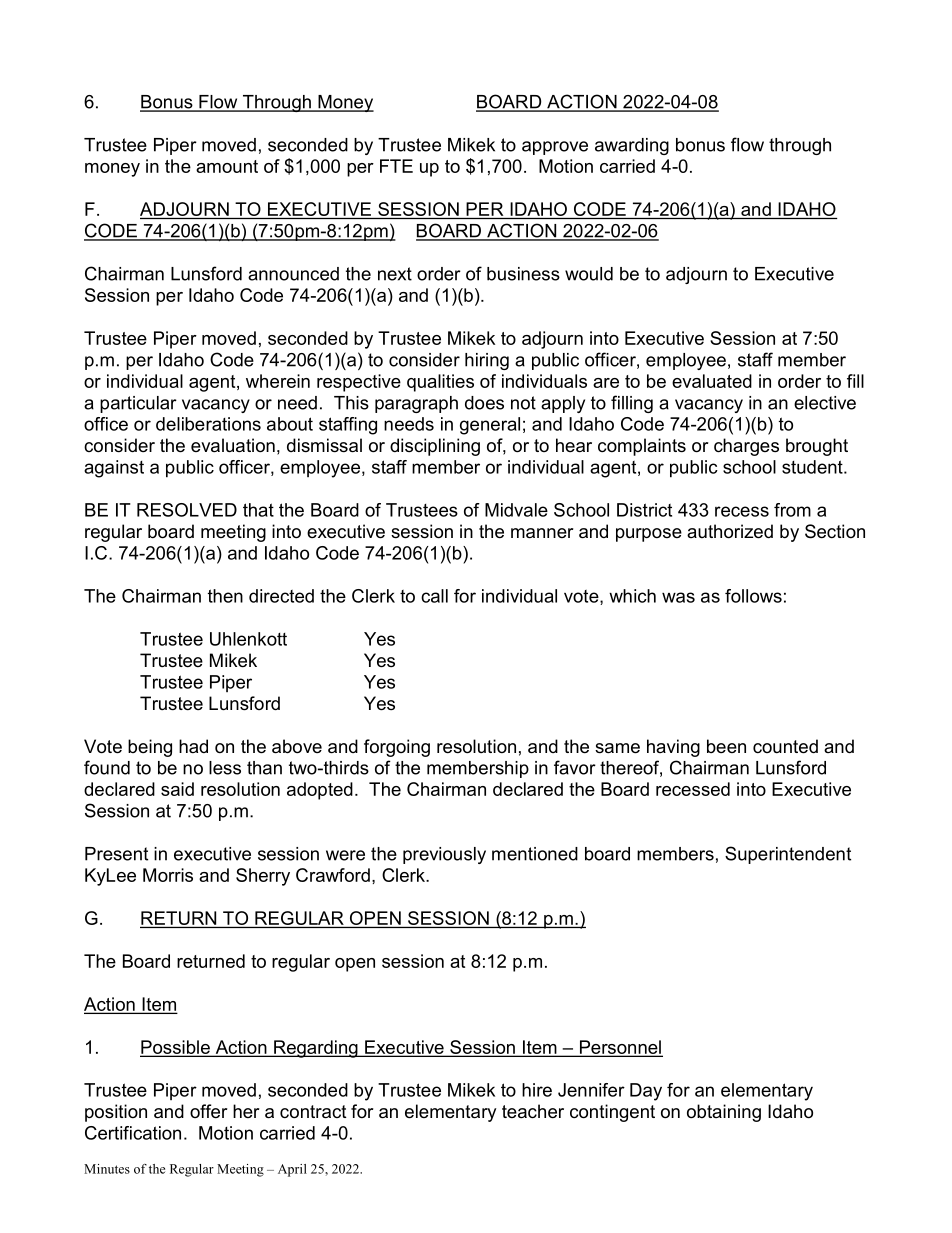  What do you see at coordinates (632, 146) in the screenshot?
I see `awarding` at bounding box center [632, 146].
